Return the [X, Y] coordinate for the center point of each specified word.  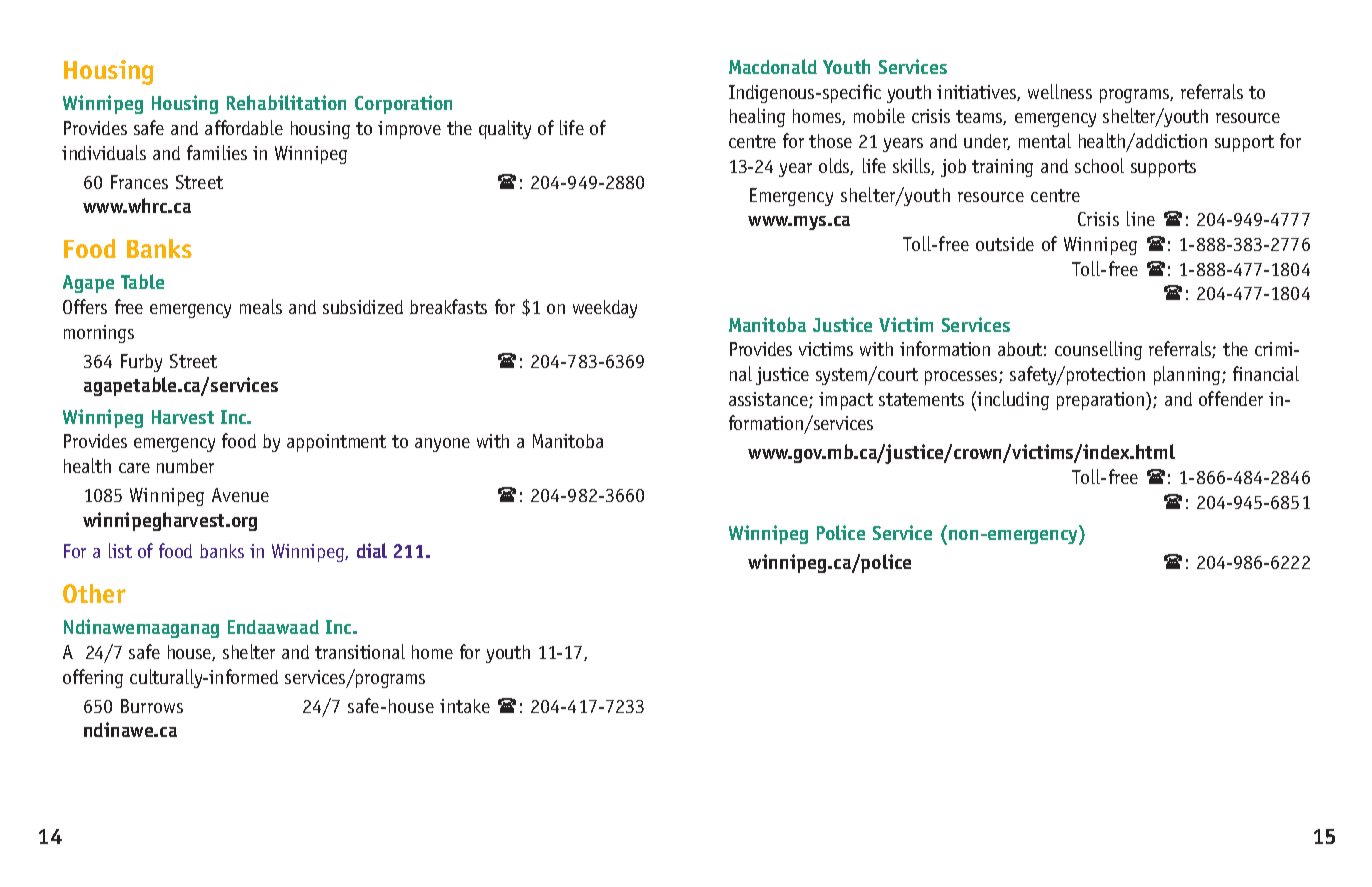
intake [465, 706]
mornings [99, 334]
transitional [360, 651]
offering [93, 678]
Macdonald [773, 66]
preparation [1102, 401]
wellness [1060, 91]
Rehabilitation [286, 102]
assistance [769, 400]
